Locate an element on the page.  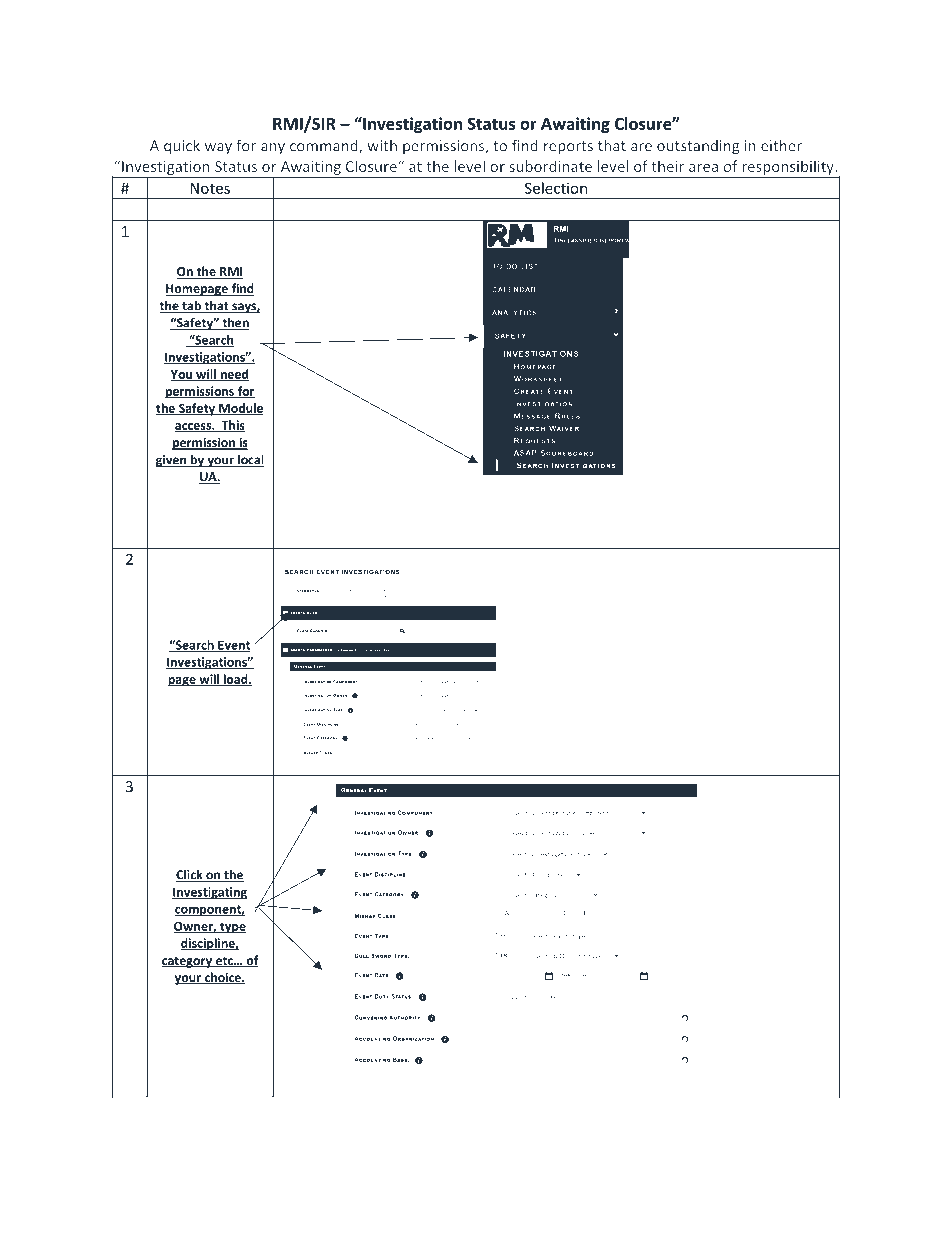
Investigating is located at coordinates (209, 893).
